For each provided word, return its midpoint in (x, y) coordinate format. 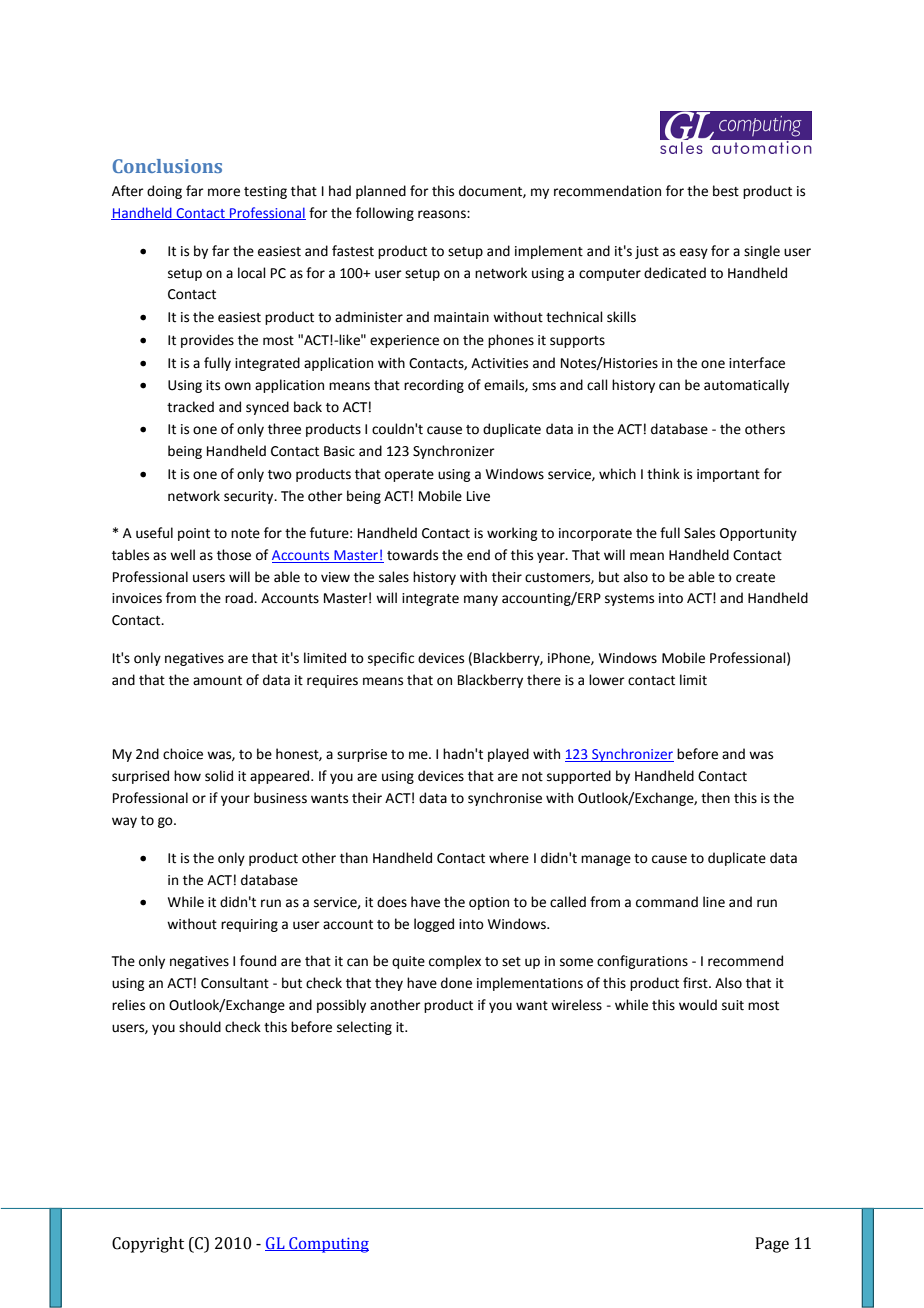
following (385, 214)
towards (412, 555)
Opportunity (758, 534)
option (489, 903)
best (726, 191)
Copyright (148, 1245)
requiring (249, 925)
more (224, 192)
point (194, 534)
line (714, 902)
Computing (328, 1245)
